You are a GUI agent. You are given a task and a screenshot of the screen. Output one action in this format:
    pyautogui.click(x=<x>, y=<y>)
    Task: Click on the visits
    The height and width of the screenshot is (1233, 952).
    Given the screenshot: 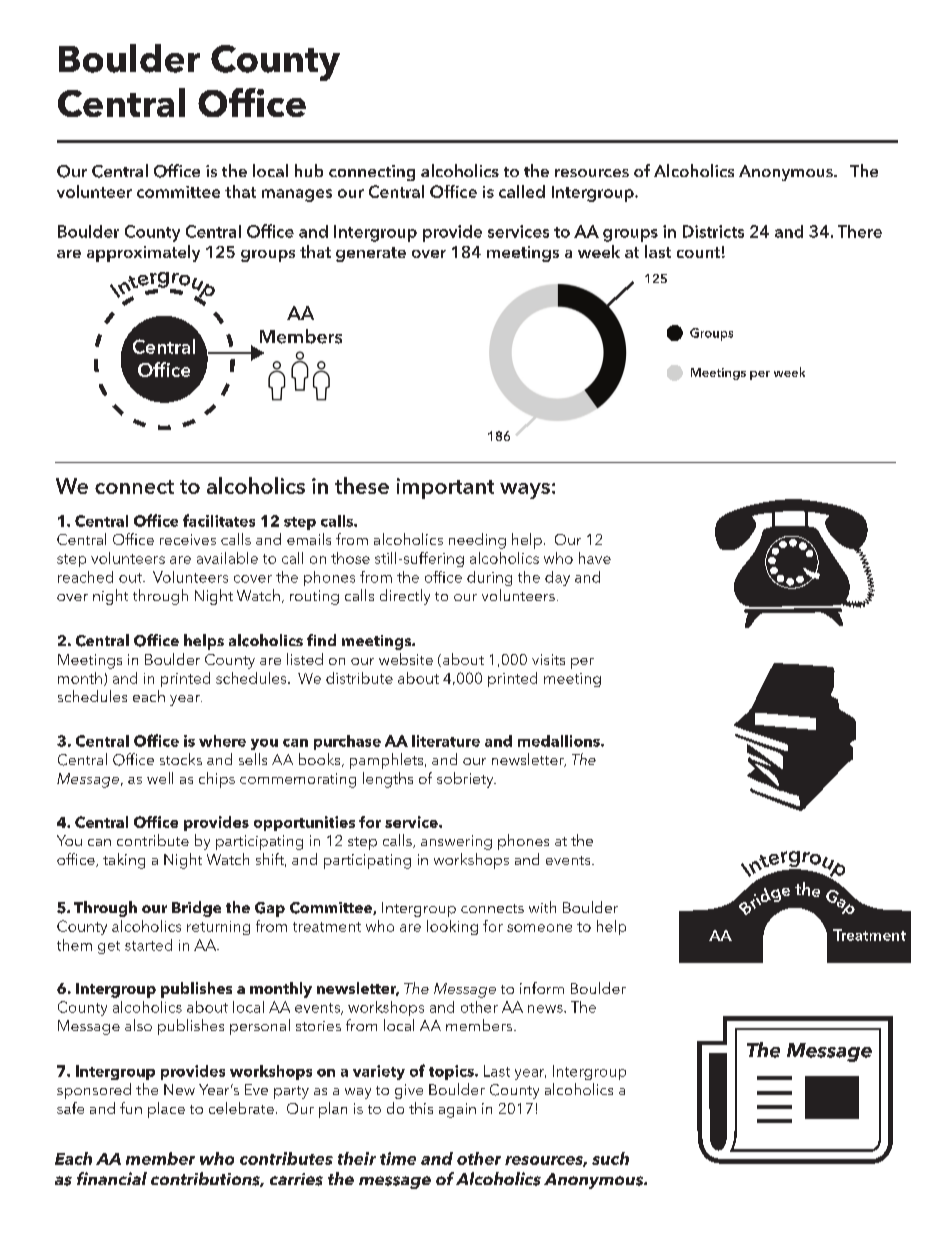 What is the action you would take?
    pyautogui.click(x=548, y=659)
